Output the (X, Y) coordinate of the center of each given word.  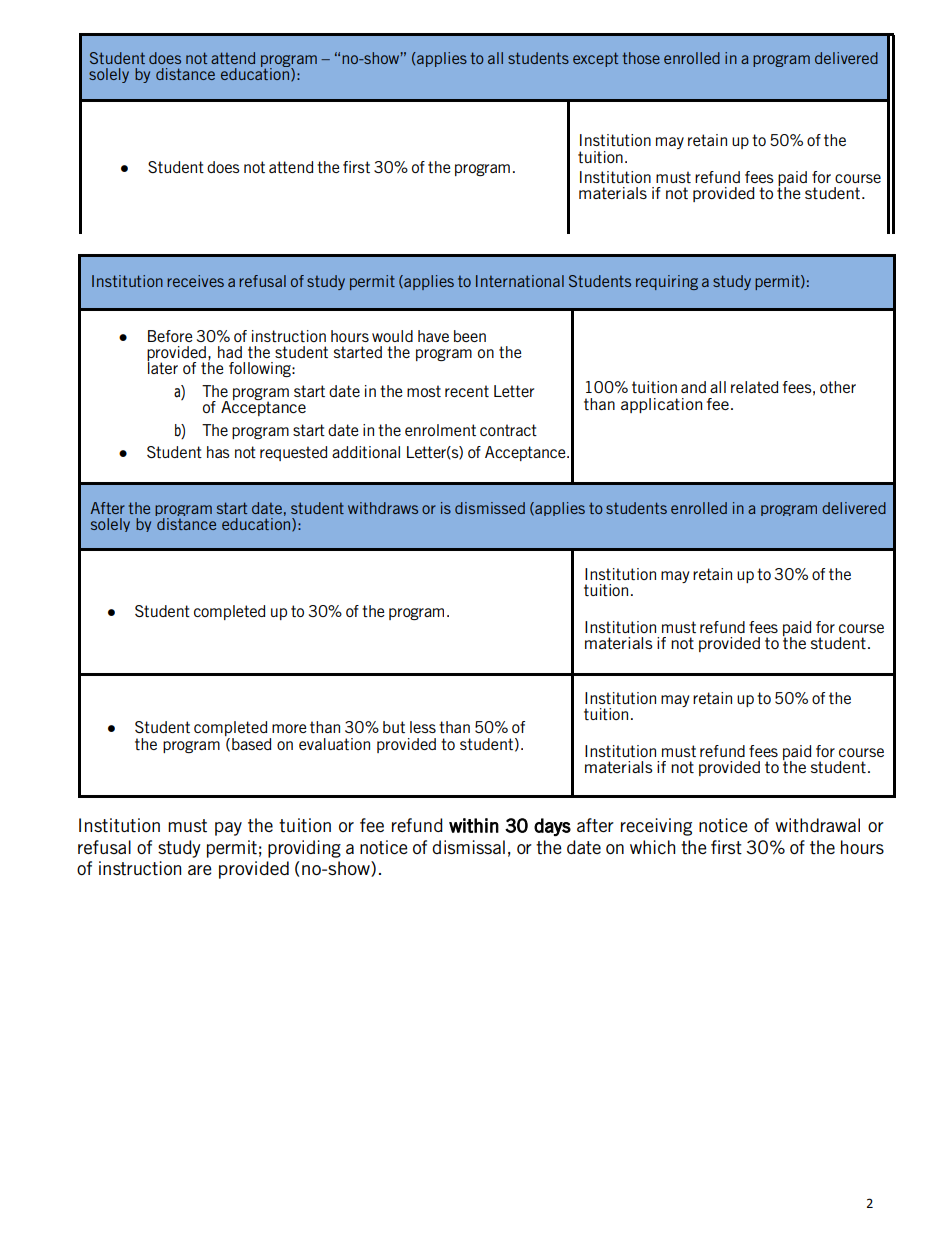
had (230, 352)
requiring (667, 282)
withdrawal (817, 825)
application (661, 405)
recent (467, 391)
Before (170, 336)
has (218, 452)
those (641, 58)
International (520, 281)
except (595, 59)
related (754, 387)
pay (228, 829)
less (423, 727)
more (289, 728)
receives (195, 281)
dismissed (490, 508)
